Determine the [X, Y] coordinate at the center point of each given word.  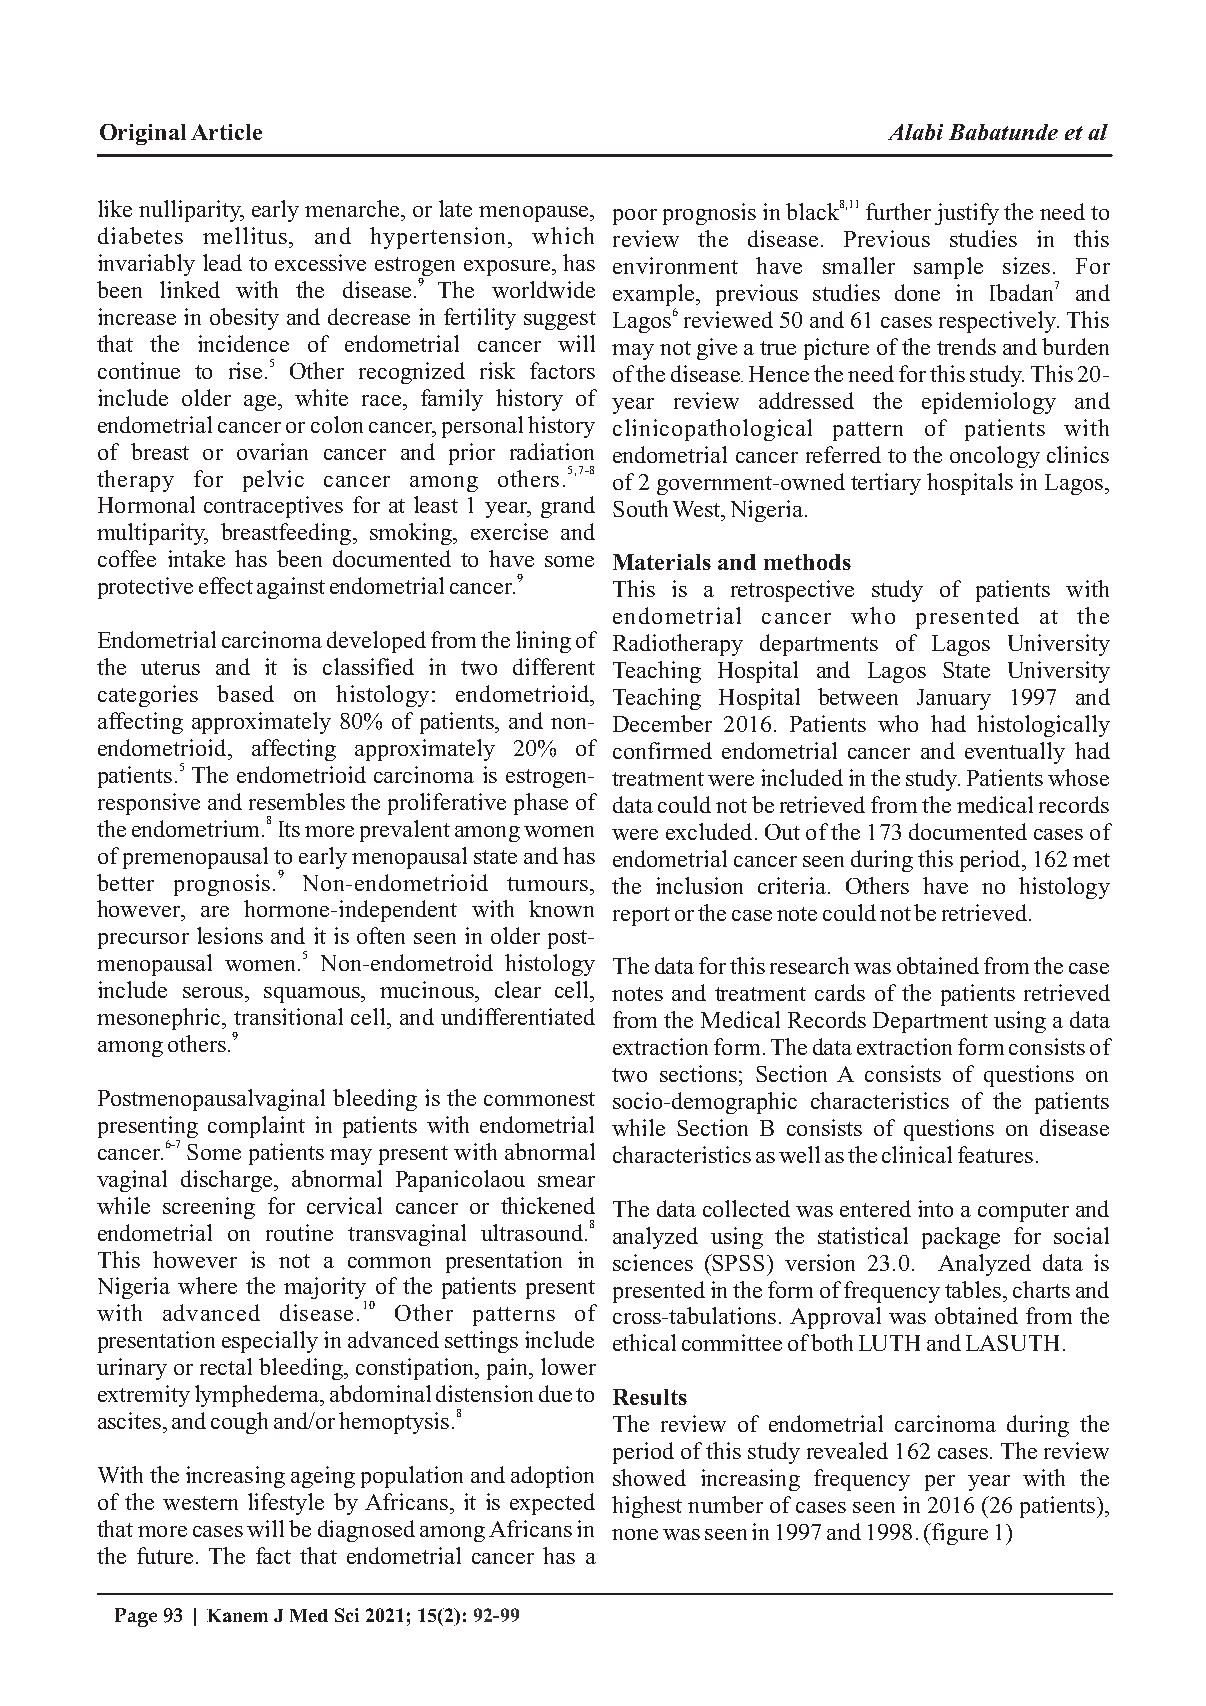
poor [635, 217]
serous [213, 992]
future [165, 1555]
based [245, 693]
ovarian [272, 451]
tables [973, 1289]
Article [226, 132]
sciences [653, 1262]
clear [518, 989]
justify [967, 214]
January [954, 699]
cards [840, 992]
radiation [552, 451]
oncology [995, 457]
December [662, 723]
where [207, 1285]
